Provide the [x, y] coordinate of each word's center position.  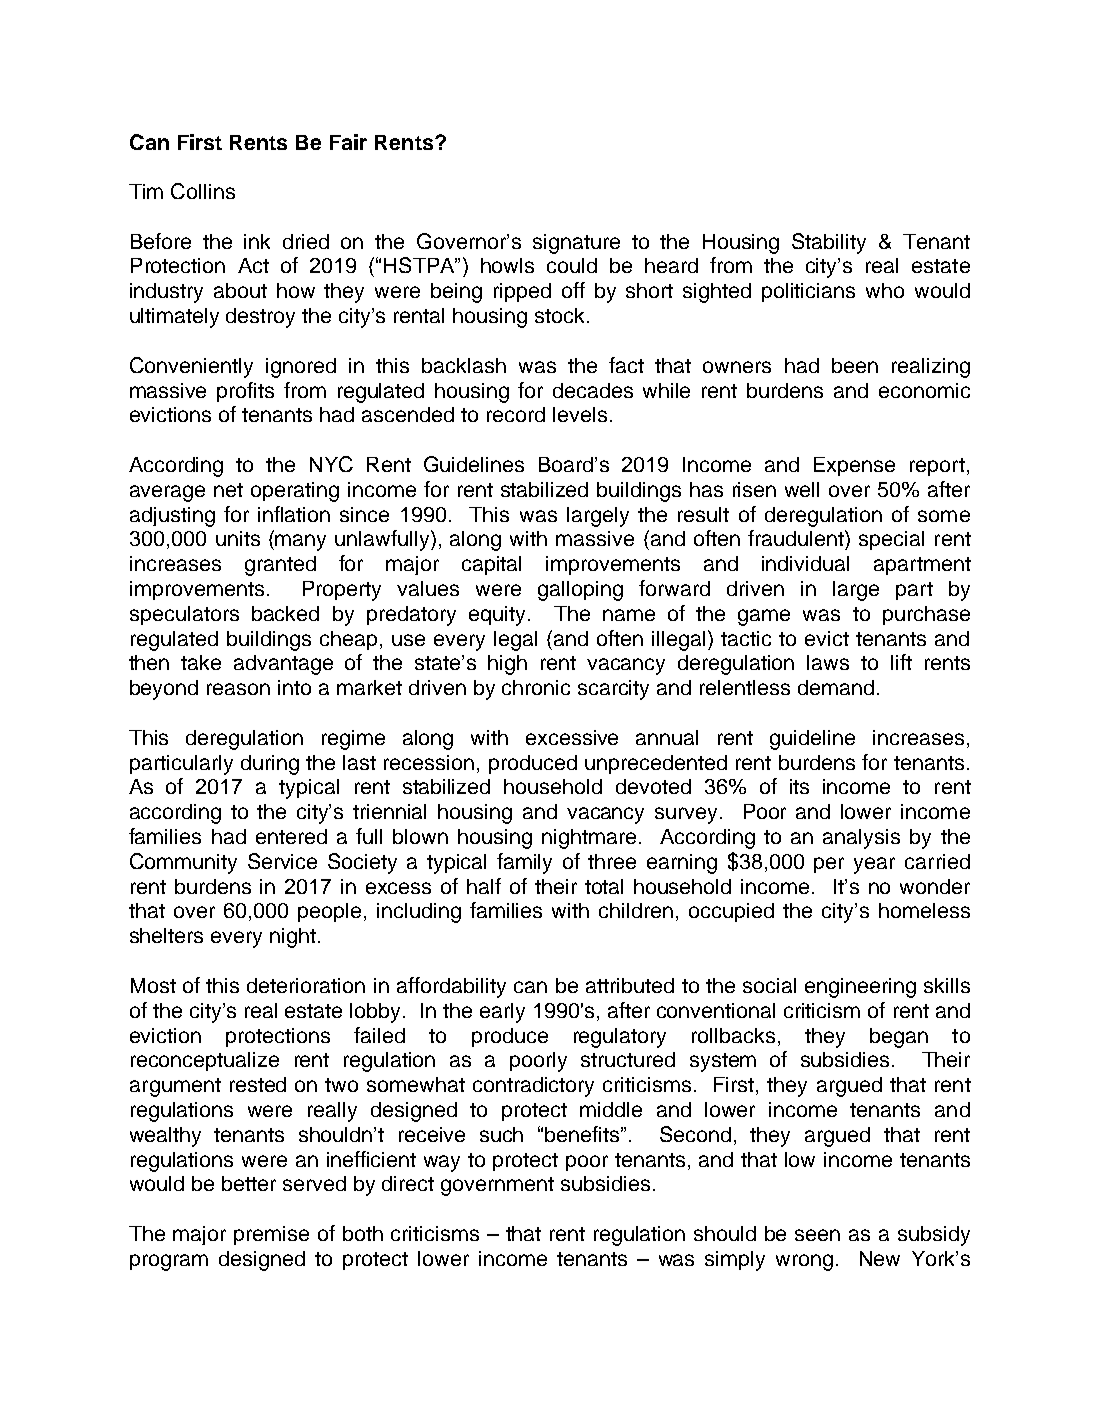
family [524, 863]
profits [245, 392]
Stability [829, 243]
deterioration [306, 985]
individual [805, 563]
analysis [861, 839]
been [855, 365]
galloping [580, 591]
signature [576, 244]
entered [291, 836]
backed [285, 613]
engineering [860, 988]
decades [593, 390]
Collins [203, 191]
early [502, 1013]
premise [271, 1235]
